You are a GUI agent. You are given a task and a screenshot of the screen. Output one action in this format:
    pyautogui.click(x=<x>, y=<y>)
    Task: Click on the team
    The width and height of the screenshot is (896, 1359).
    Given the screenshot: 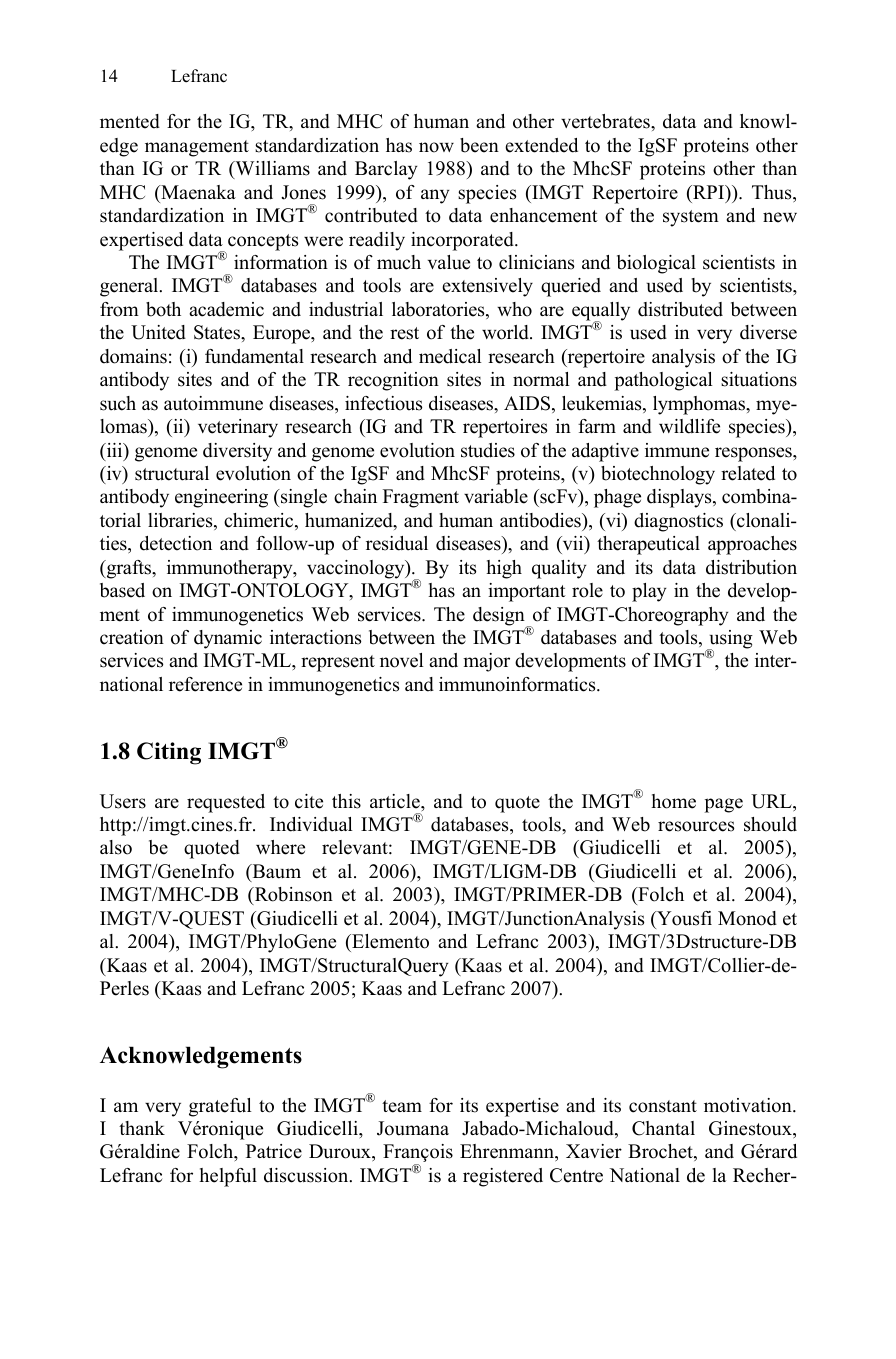 What is the action you would take?
    pyautogui.click(x=402, y=1106)
